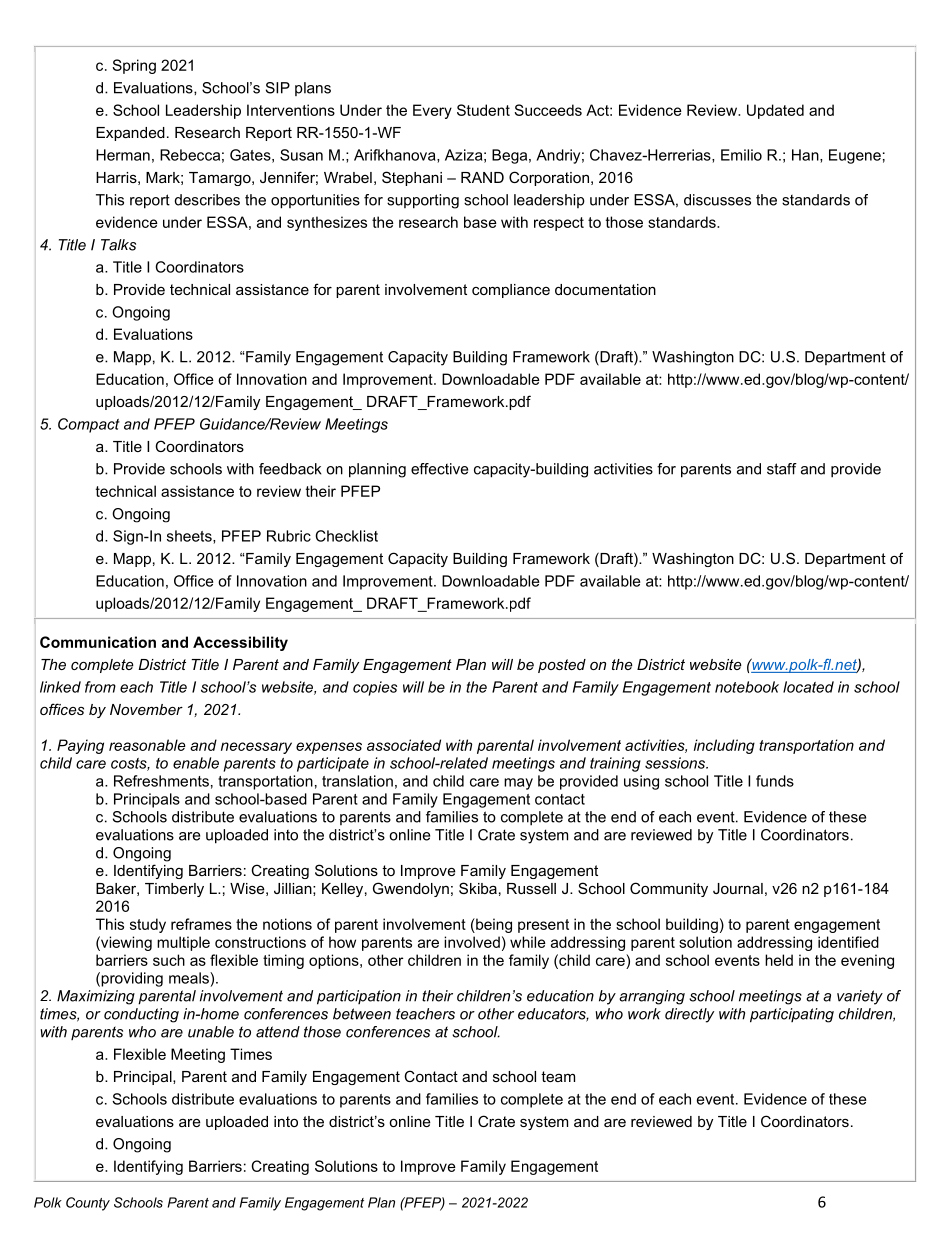 This document has height=1233, width=952. I want to click on Spring, so click(134, 66).
